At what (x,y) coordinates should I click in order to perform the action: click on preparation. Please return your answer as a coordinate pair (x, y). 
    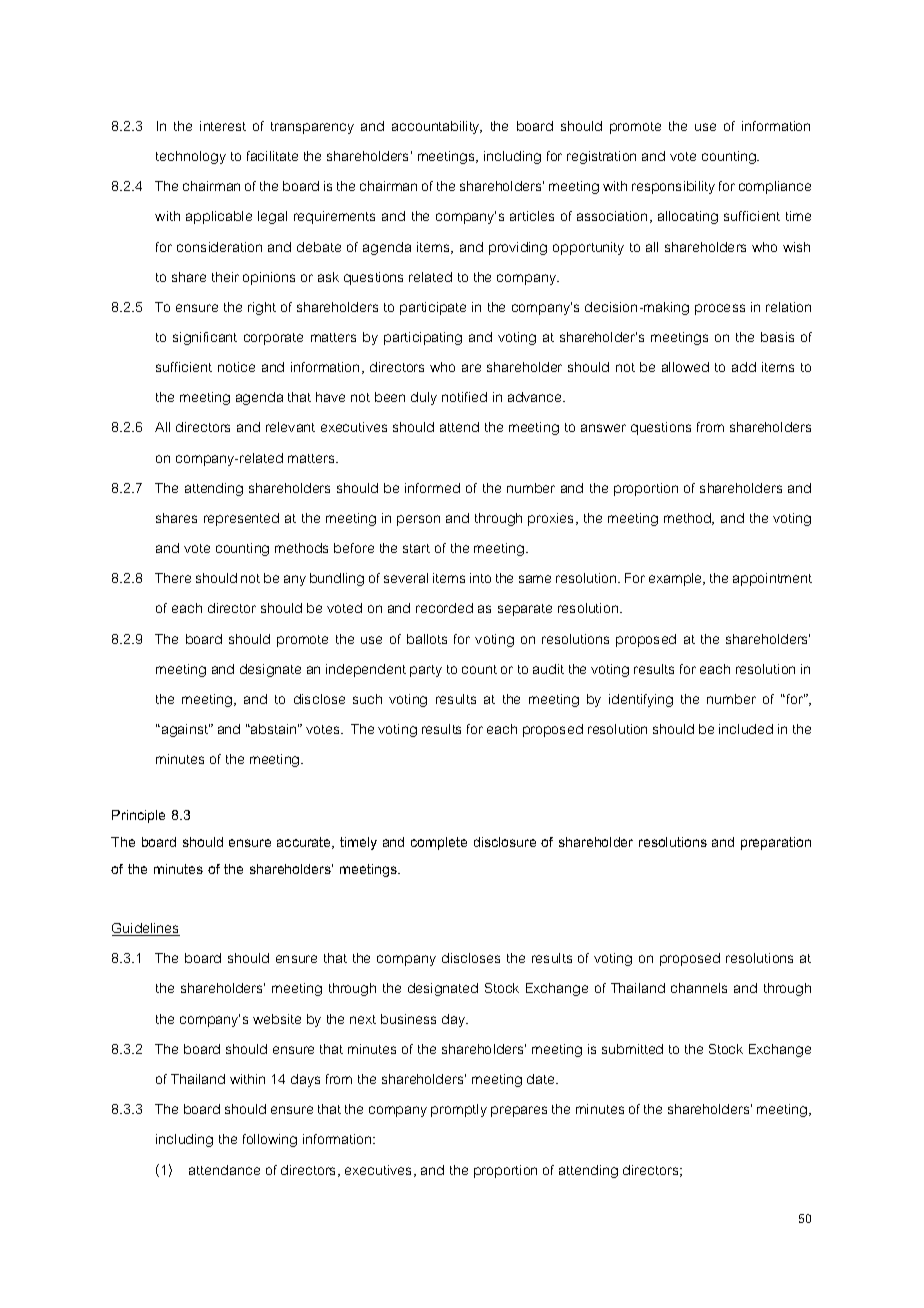
    Looking at the image, I should click on (776, 843).
